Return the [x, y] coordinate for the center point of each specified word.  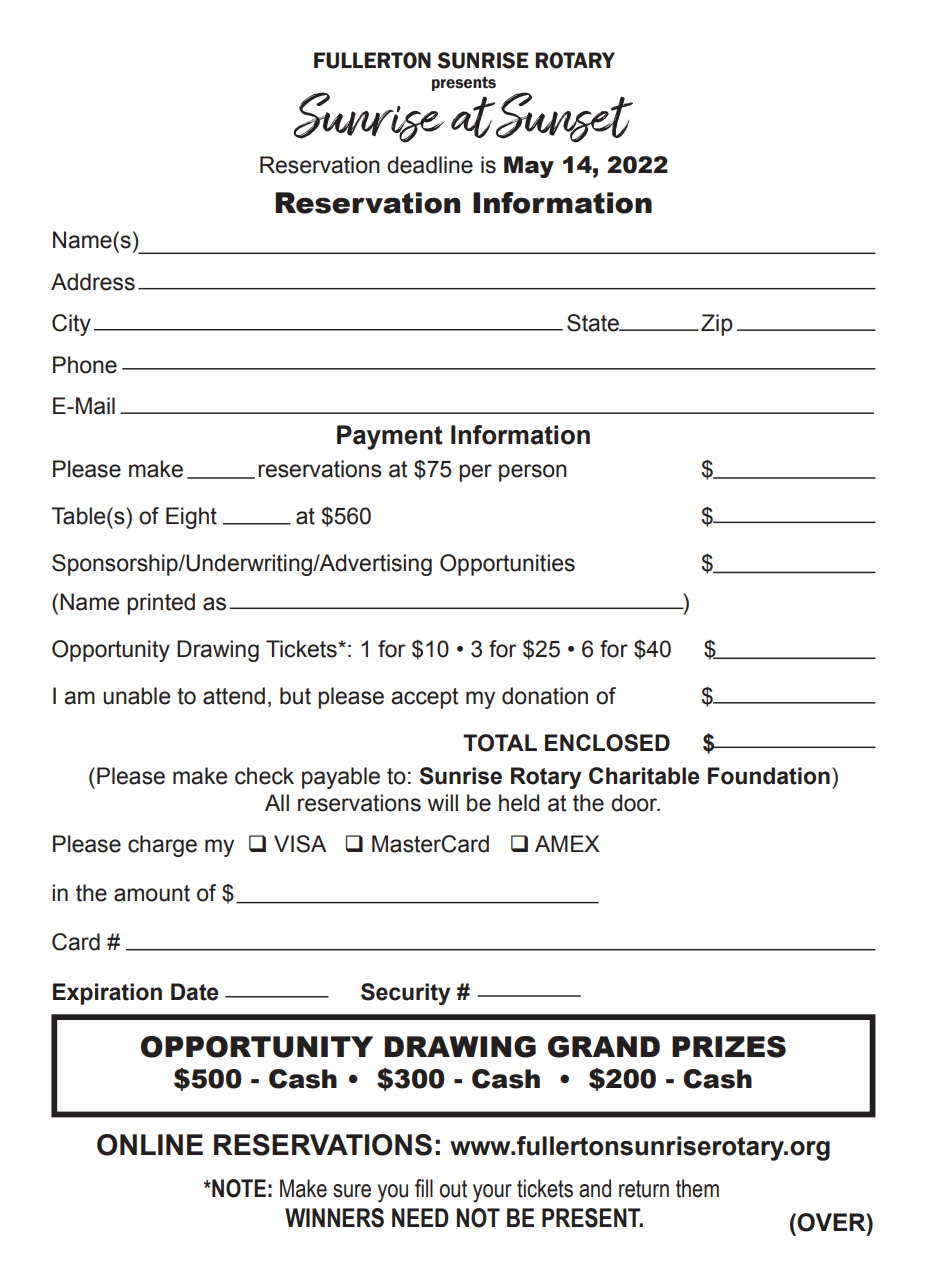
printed [161, 604]
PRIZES [729, 1047]
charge [162, 846]
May [529, 167]
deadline [430, 165]
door [635, 803]
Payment [390, 437]
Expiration [107, 994]
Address [93, 282]
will [443, 802]
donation [545, 696]
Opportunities [507, 565]
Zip [717, 325]
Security [406, 994]
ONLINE [150, 1145]
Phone [85, 365]
